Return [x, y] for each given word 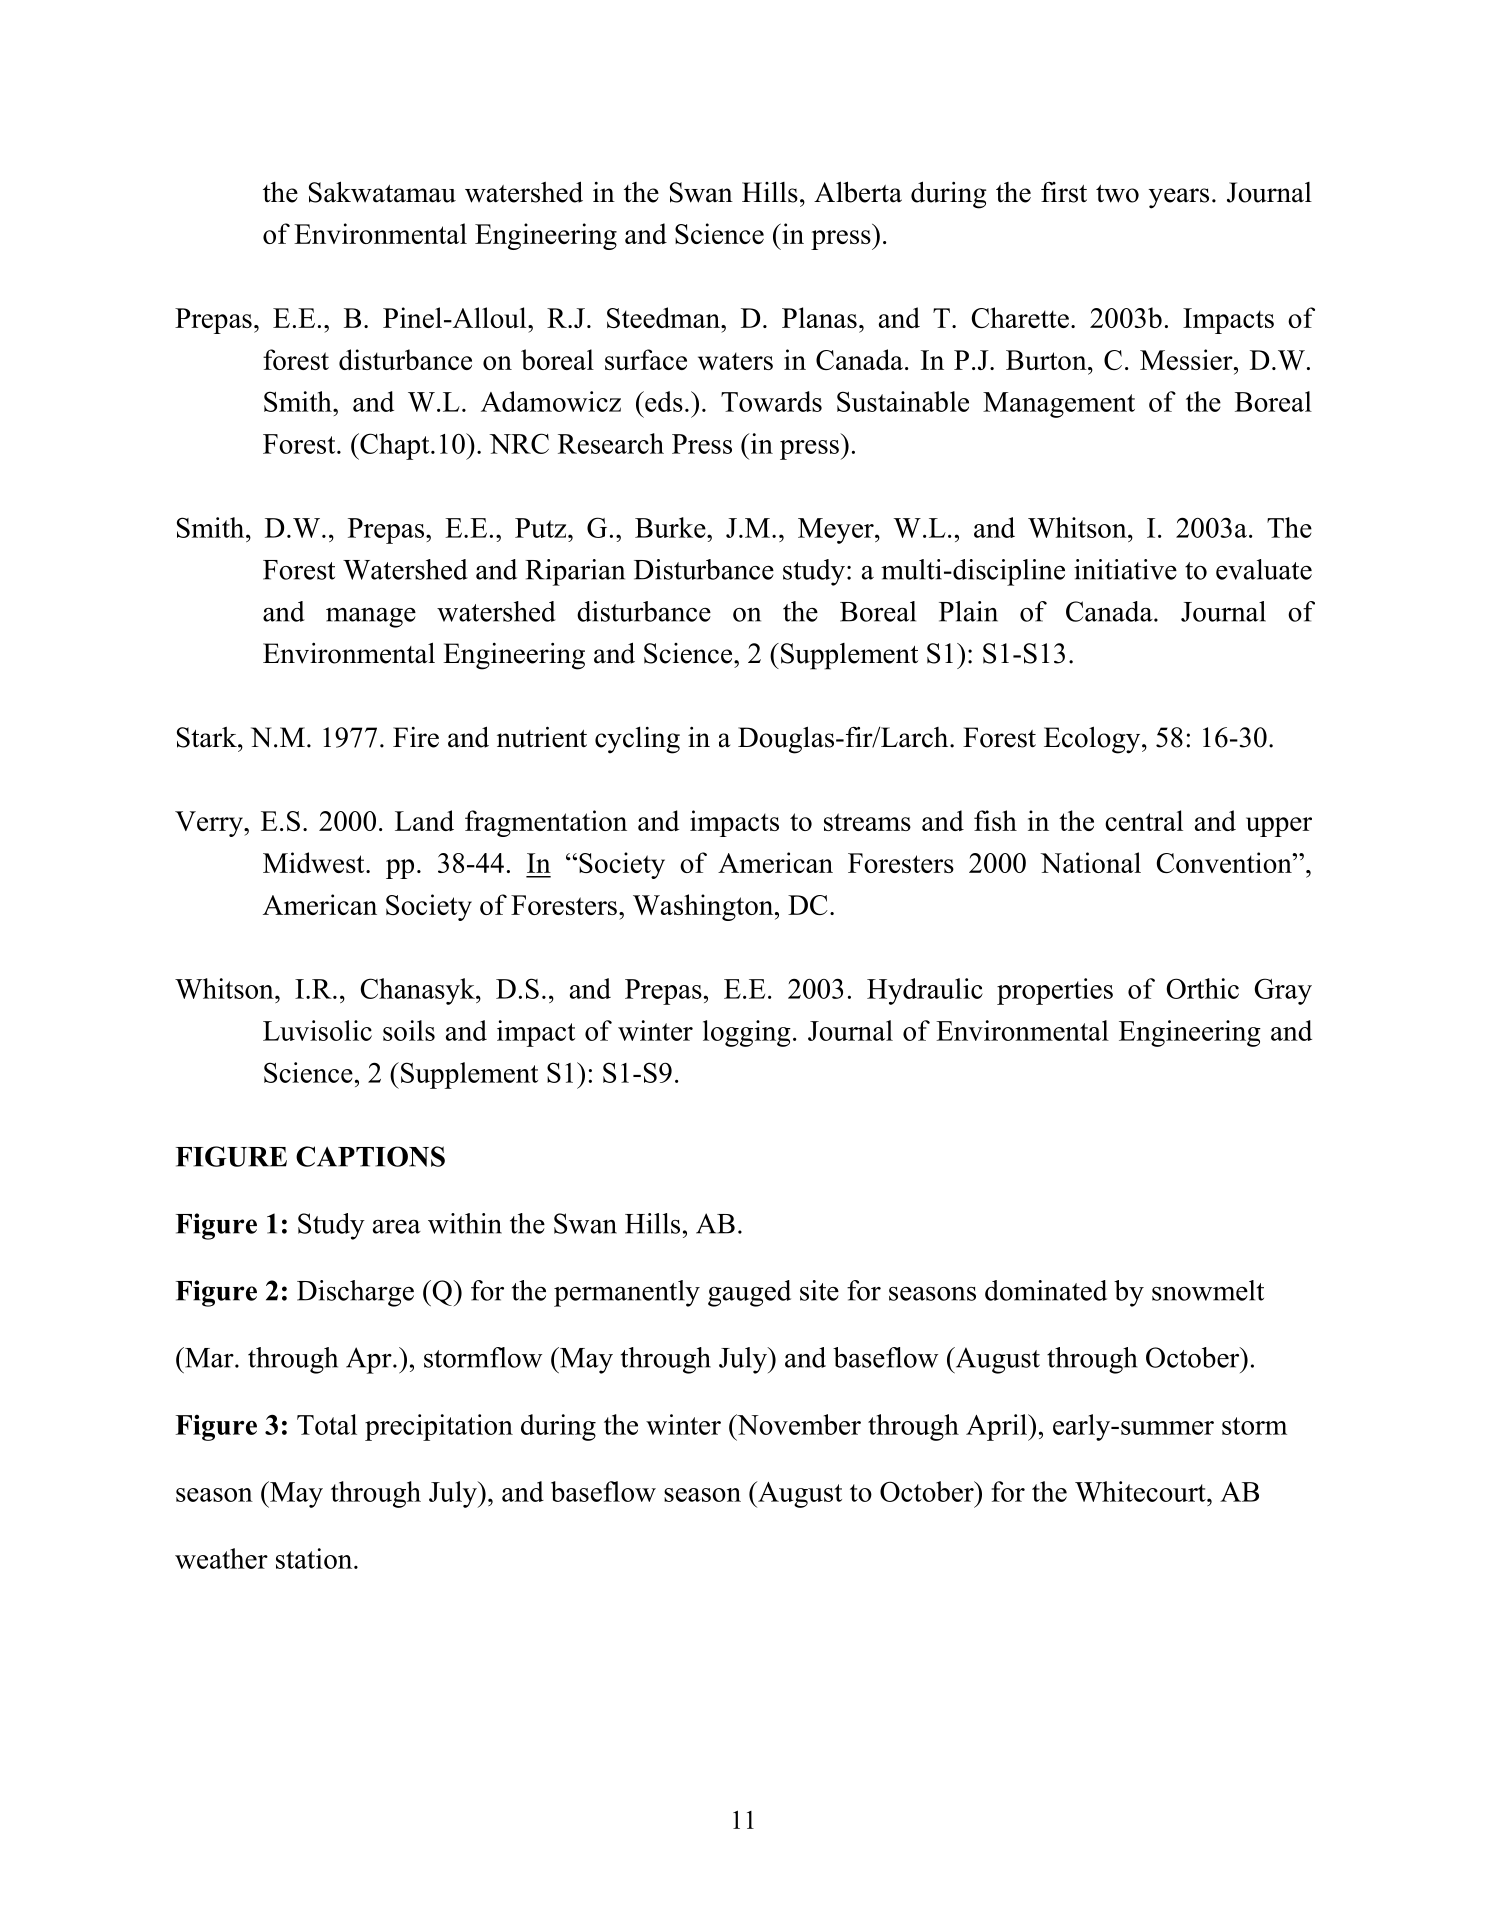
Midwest [315, 862]
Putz [542, 528]
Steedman [664, 317]
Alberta [858, 192]
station [315, 1558]
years [1179, 198]
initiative [1125, 569]
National [1090, 862]
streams [867, 822]
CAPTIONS [370, 1156]
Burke [671, 527]
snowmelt [1208, 1290]
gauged [749, 1293]
